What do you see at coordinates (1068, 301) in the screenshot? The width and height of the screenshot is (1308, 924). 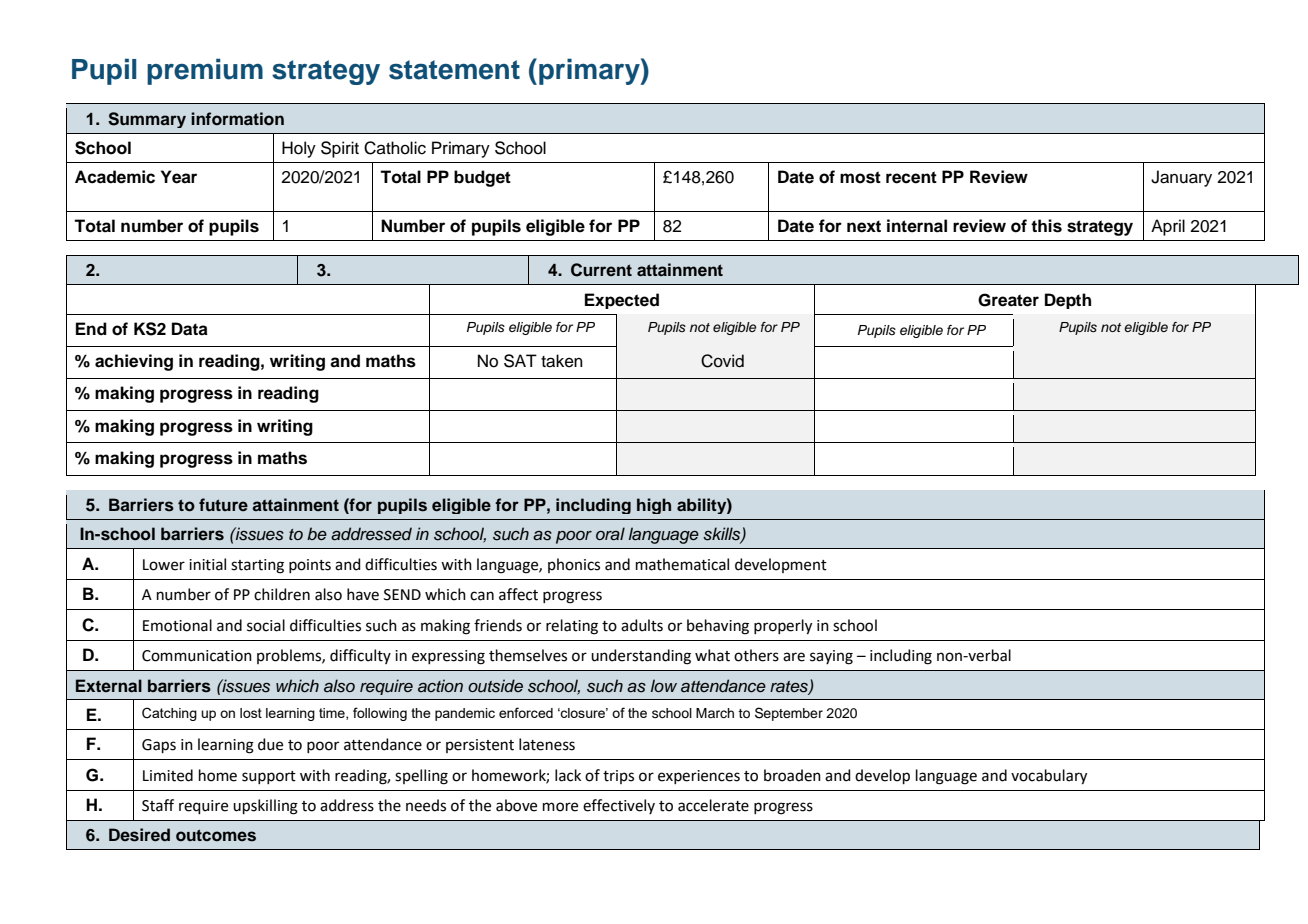 I see `Depth` at bounding box center [1068, 301].
